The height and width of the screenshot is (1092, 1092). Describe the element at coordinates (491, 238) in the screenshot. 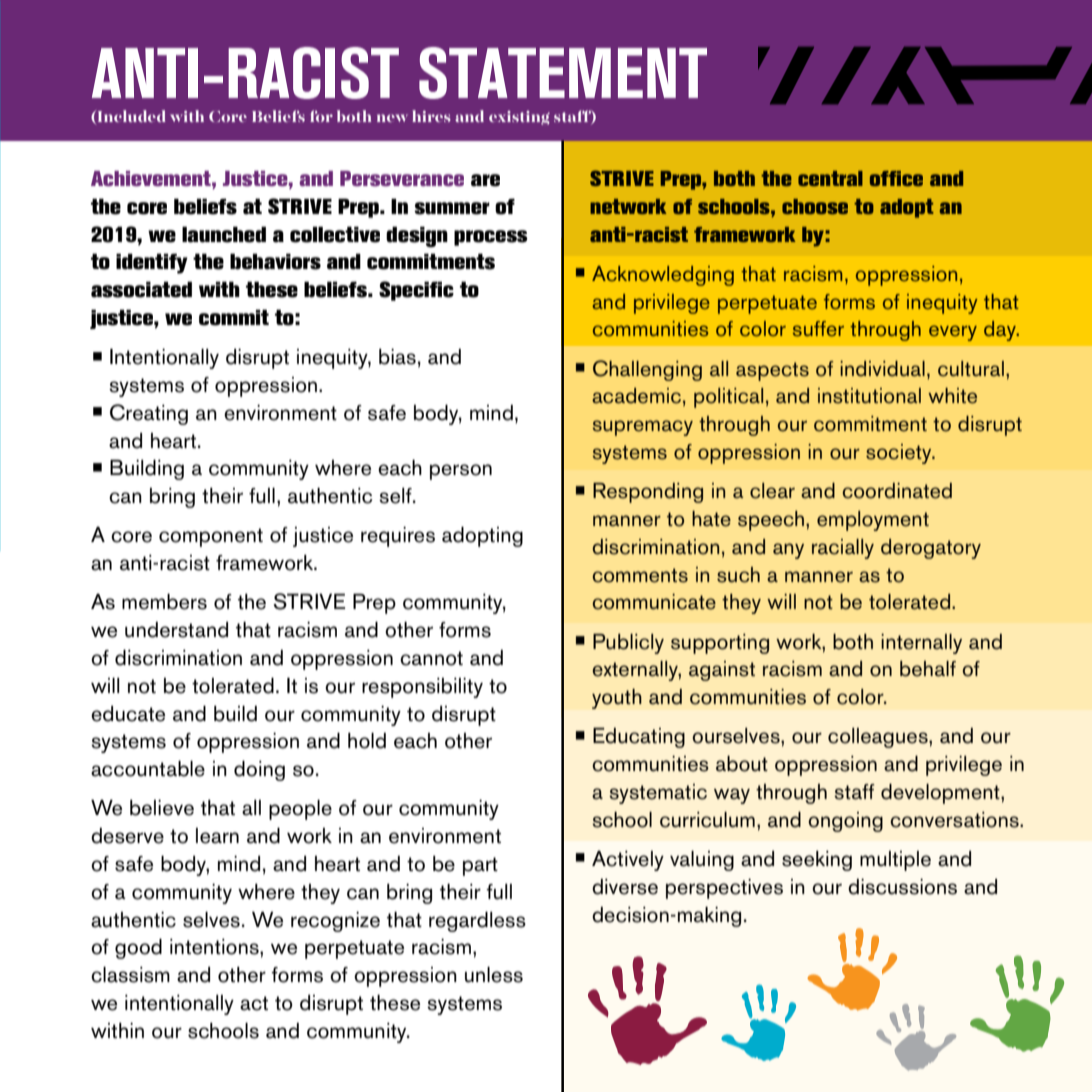

I see `process` at that location.
